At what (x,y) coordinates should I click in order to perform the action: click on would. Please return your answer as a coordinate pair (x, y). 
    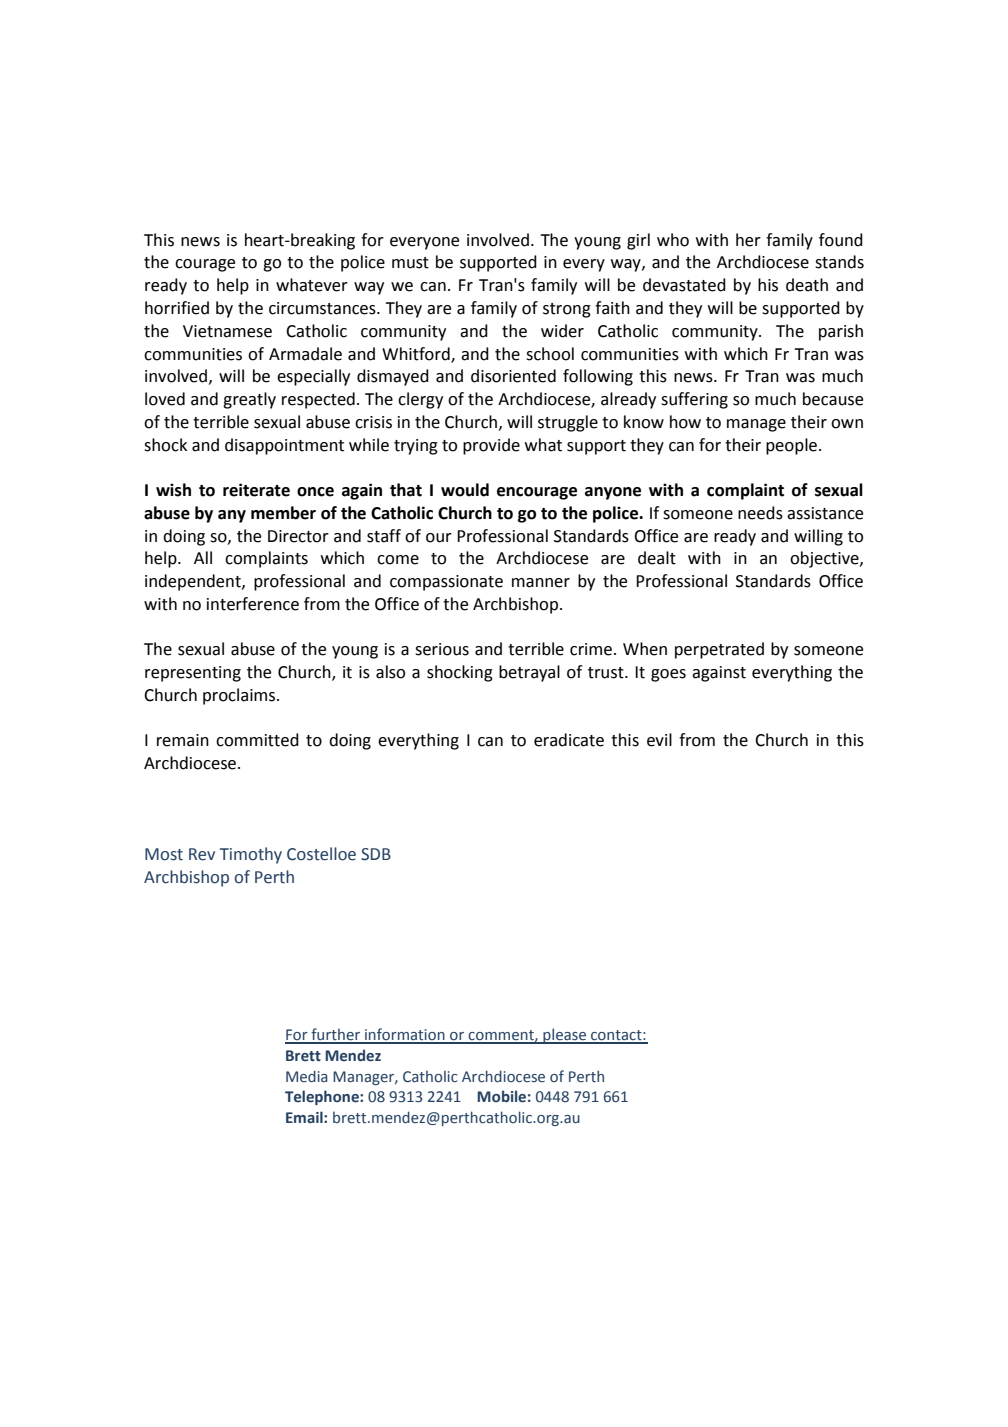
    Looking at the image, I should click on (465, 490).
